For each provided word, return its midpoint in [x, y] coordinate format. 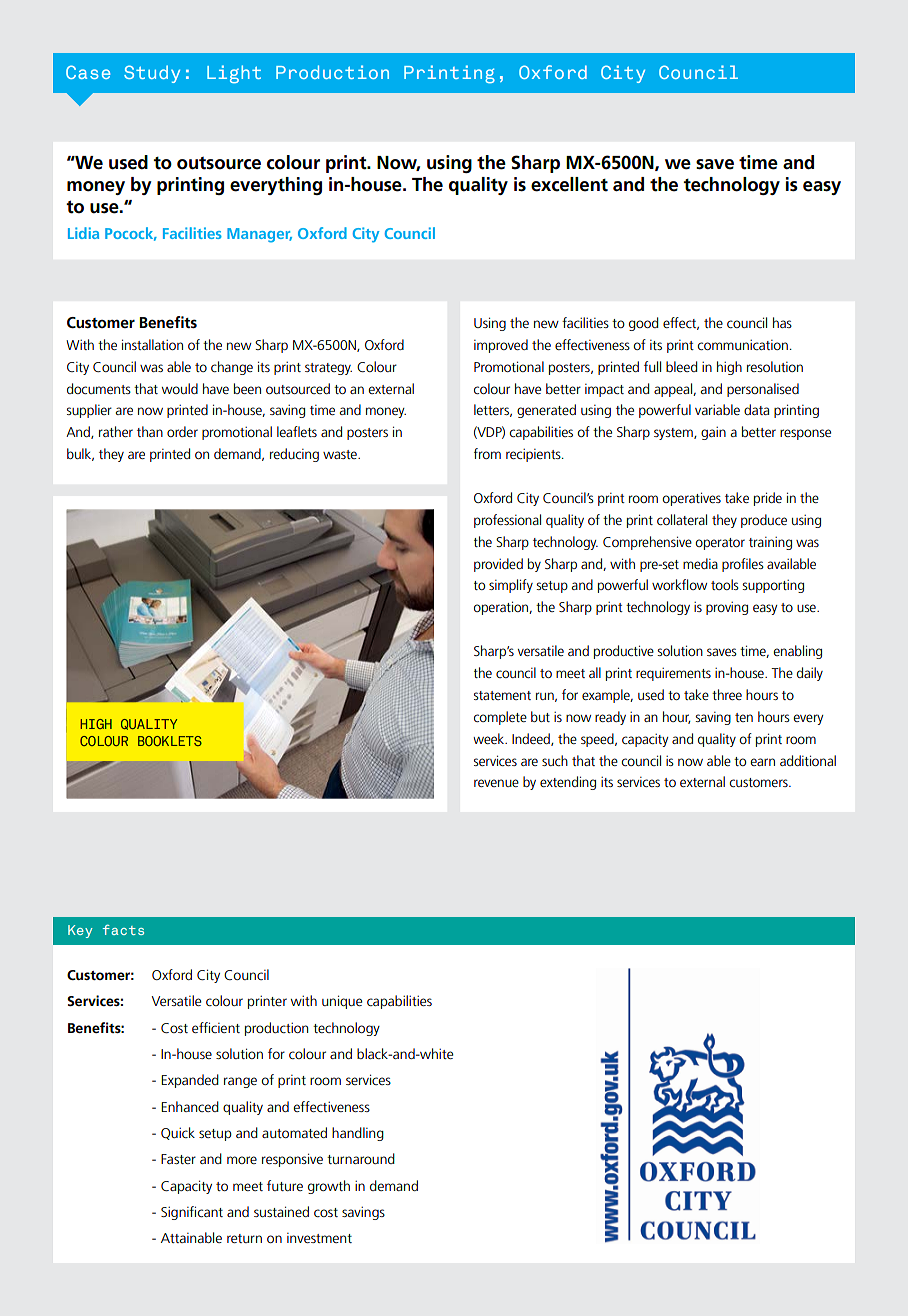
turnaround [361, 1158]
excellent [569, 184]
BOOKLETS [170, 741]
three [727, 694]
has [782, 322]
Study [152, 74]
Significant [192, 1213]
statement [502, 695]
